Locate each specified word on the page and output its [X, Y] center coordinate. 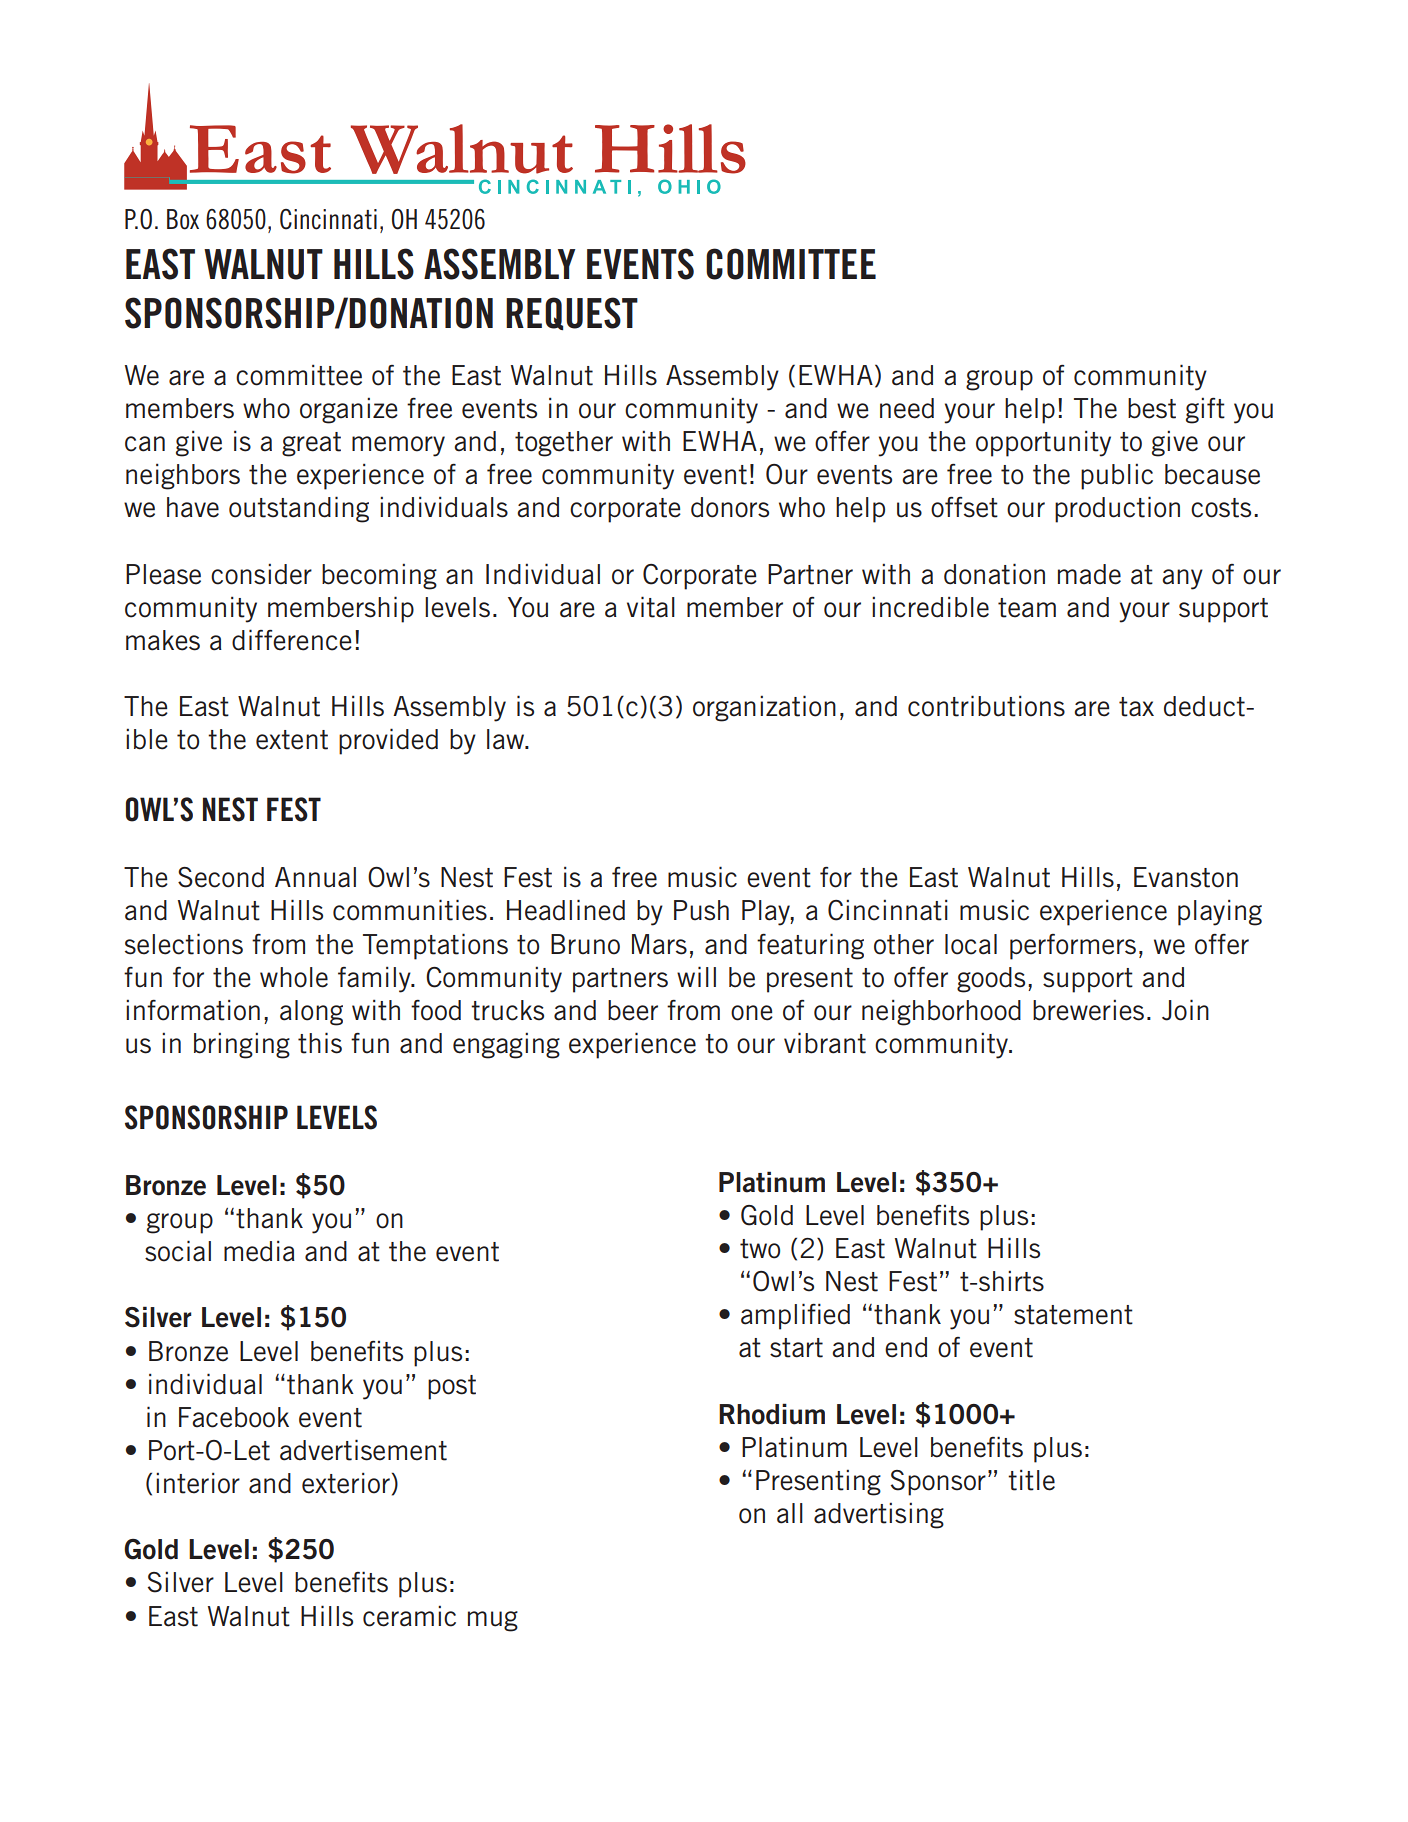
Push [701, 910]
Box [183, 219]
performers [1073, 947]
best [1152, 408]
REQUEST [572, 313]
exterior [346, 1483]
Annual [315, 877]
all [790, 1513]
